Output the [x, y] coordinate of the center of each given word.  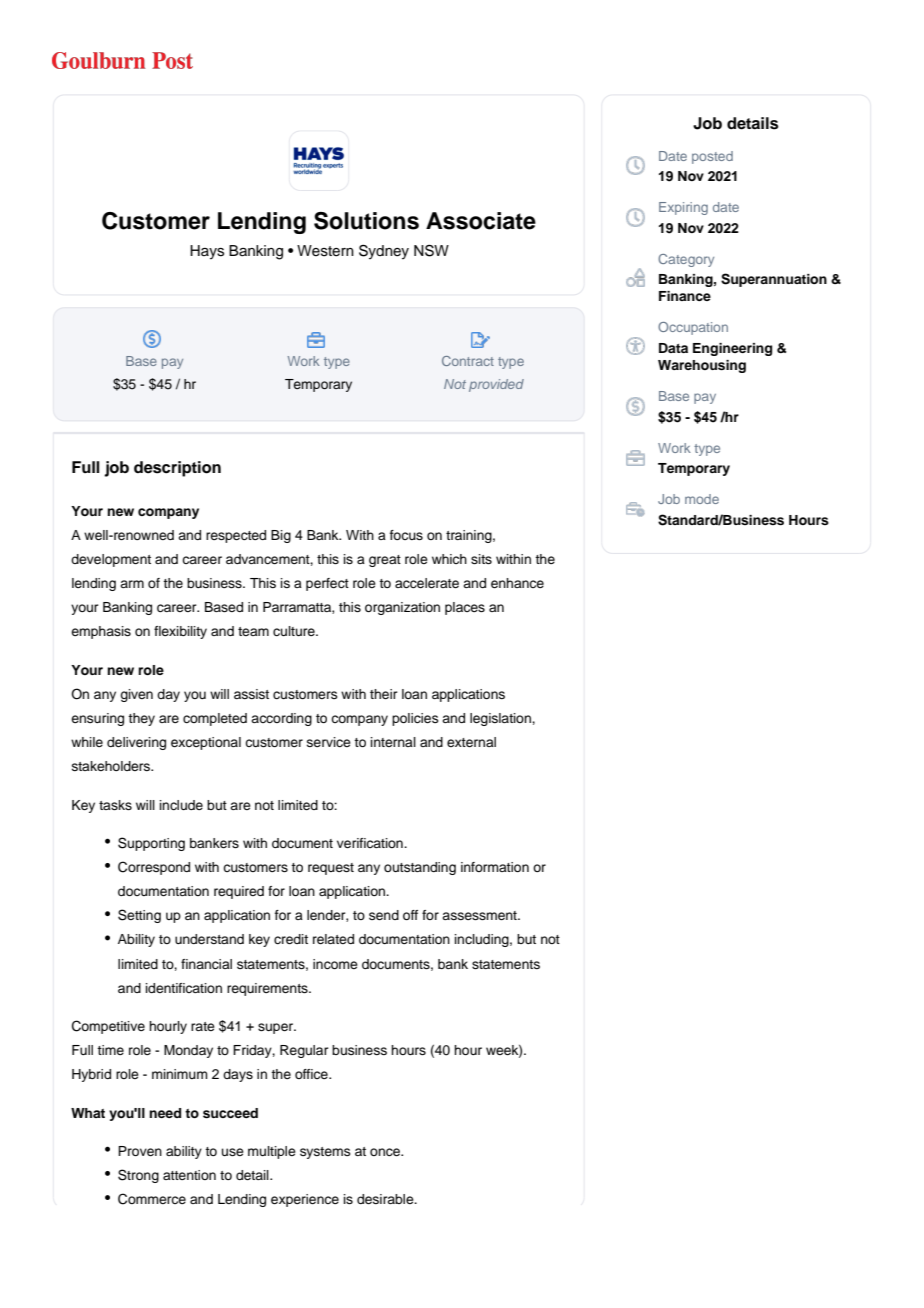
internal [393, 742]
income [335, 964]
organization [402, 608]
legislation [501, 719]
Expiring [683, 208]
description [177, 469]
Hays [207, 252]
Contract [468, 361]
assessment [480, 915]
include [181, 805]
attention [189, 1175]
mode [702, 499]
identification [184, 988]
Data [673, 348]
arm [132, 584]
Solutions [366, 221]
